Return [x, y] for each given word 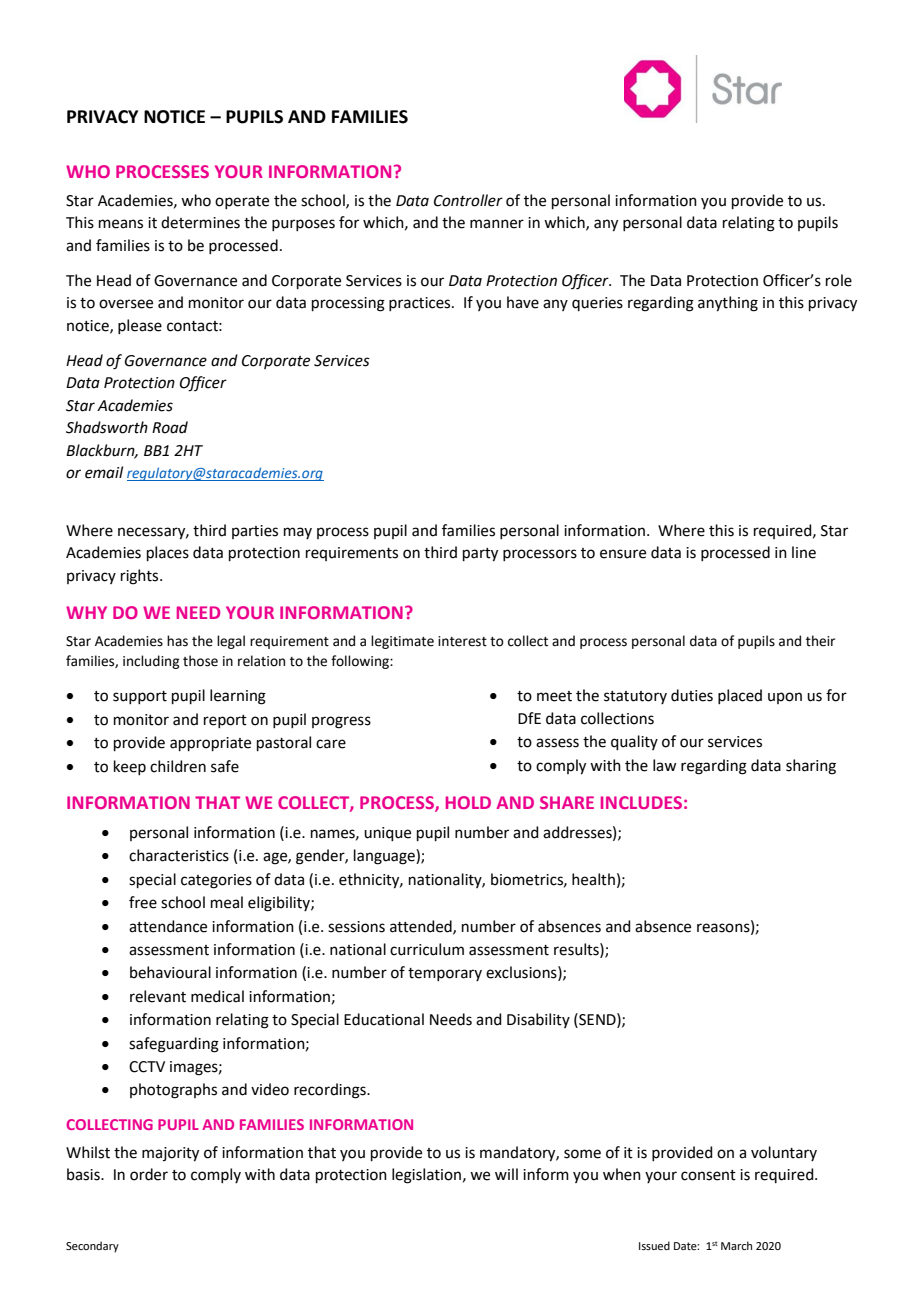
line [804, 552]
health [593, 879]
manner [497, 224]
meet [554, 696]
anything [728, 304]
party [480, 555]
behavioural [170, 972]
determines [200, 222]
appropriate [210, 744]
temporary [445, 974]
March [736, 1245]
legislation [426, 1176]
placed [740, 696]
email [104, 472]
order [149, 1174]
